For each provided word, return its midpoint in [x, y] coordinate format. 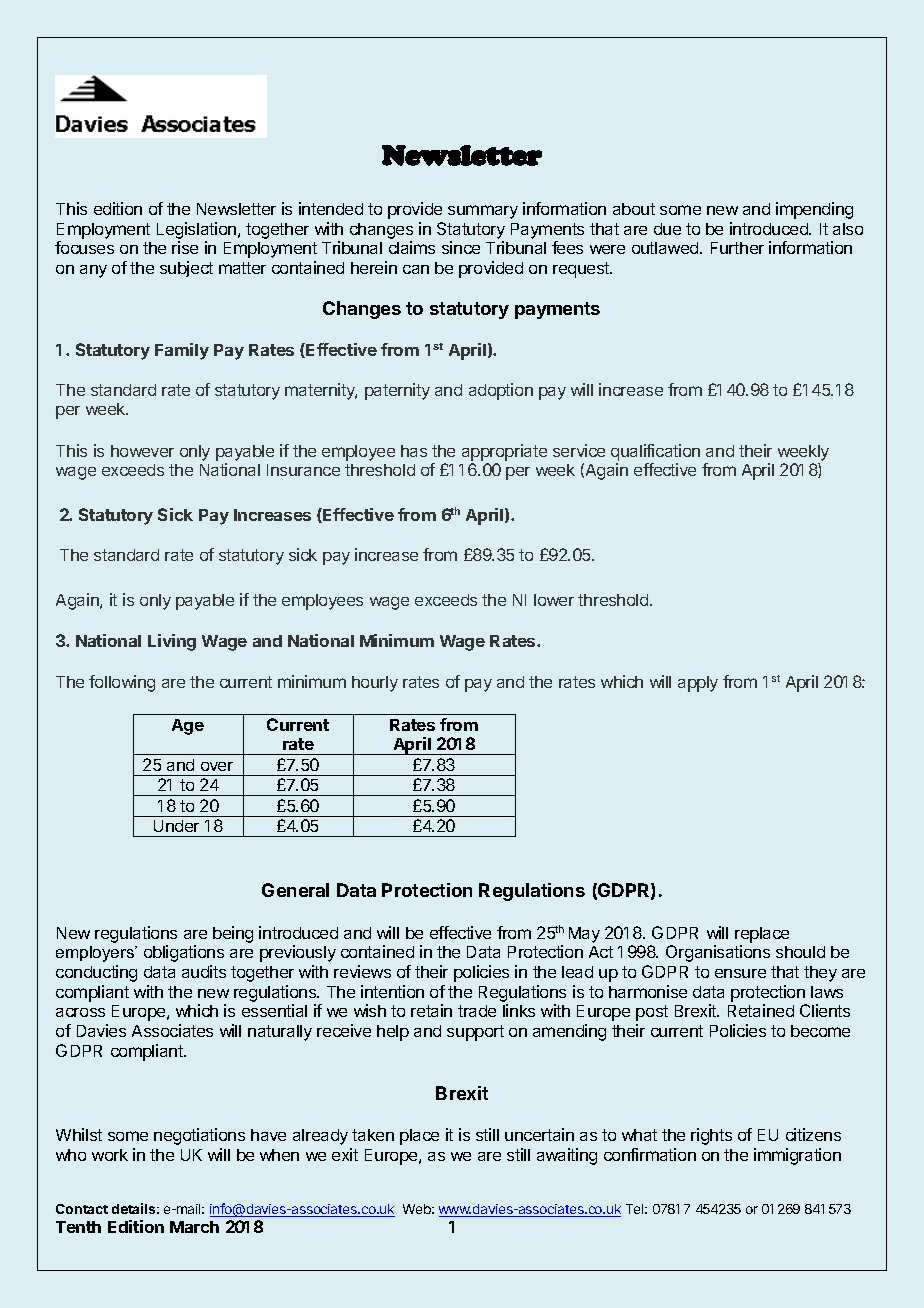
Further [737, 248]
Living [172, 642]
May [584, 935]
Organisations [718, 953]
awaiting [567, 1156]
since [461, 247]
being [233, 934]
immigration [797, 1156]
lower [554, 600]
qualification [655, 452]
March [194, 1227]
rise [185, 247]
